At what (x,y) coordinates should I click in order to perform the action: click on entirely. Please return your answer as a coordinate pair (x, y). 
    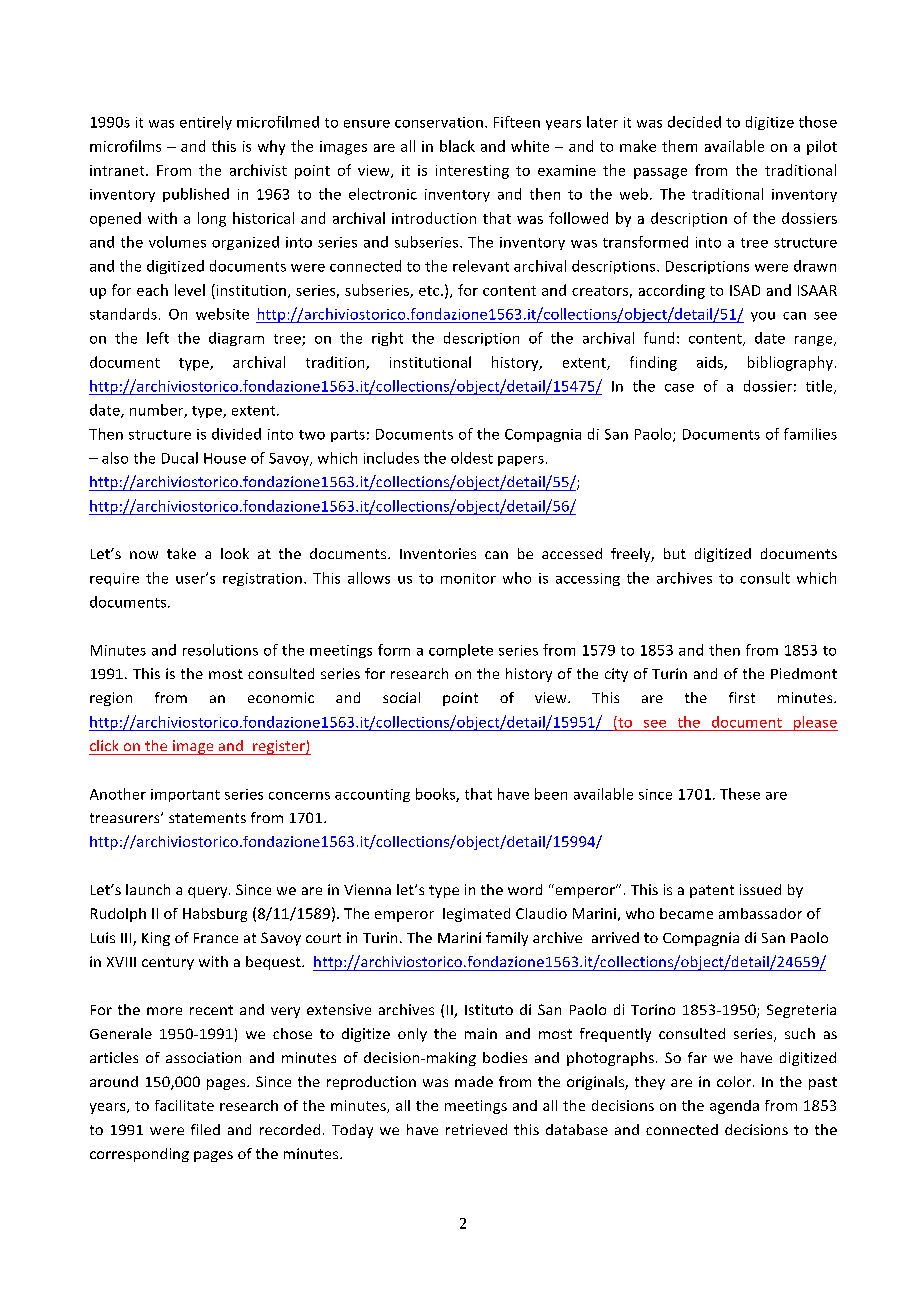
    Looking at the image, I should click on (206, 123).
